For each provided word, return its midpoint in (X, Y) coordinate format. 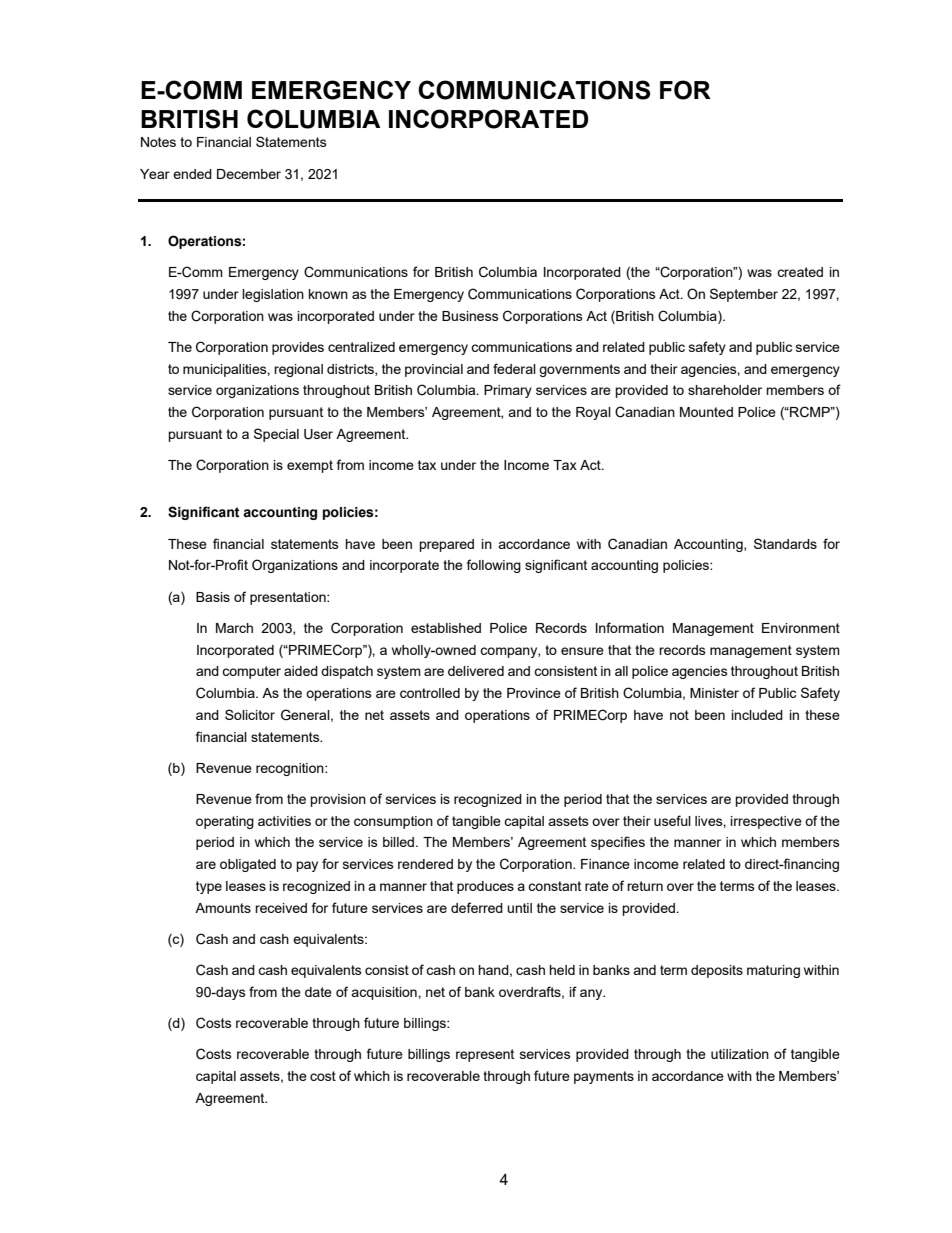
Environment (801, 628)
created (800, 272)
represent (485, 1055)
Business (470, 316)
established (446, 628)
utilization (740, 1054)
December (249, 174)
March (234, 628)
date (318, 992)
